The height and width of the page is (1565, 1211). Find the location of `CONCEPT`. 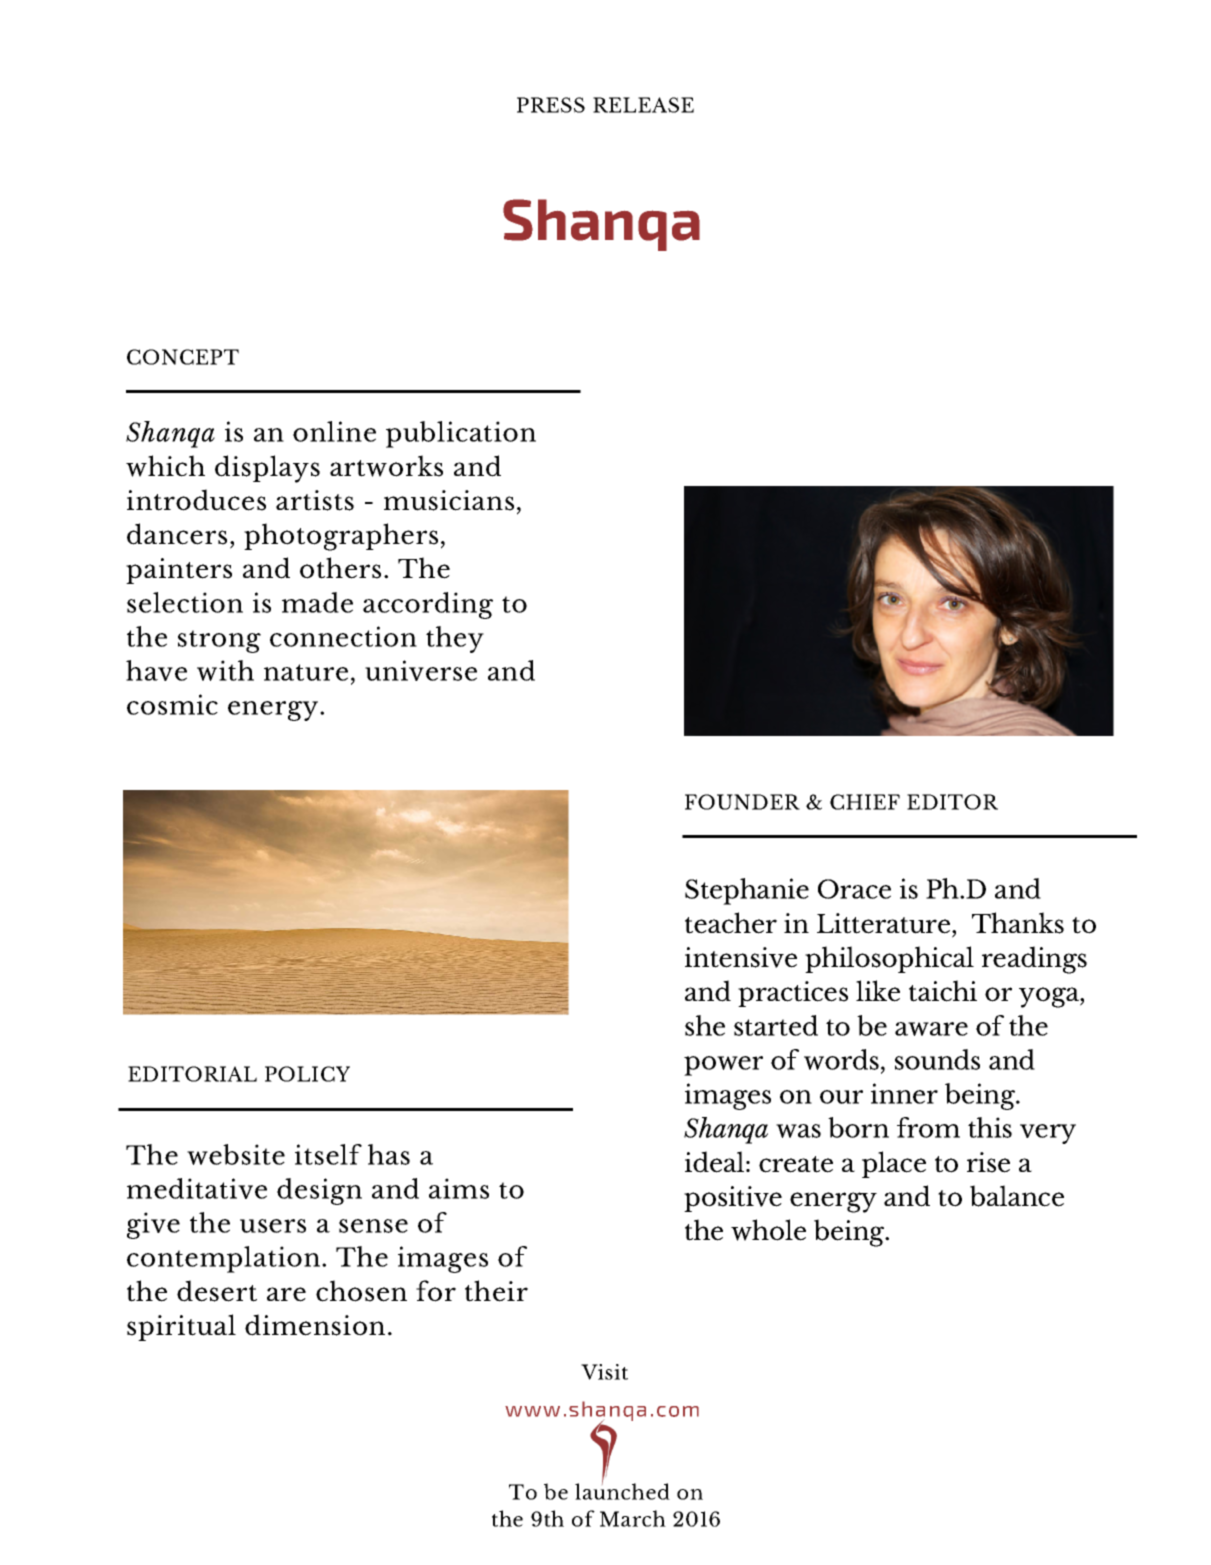

CONCEPT is located at coordinates (183, 357).
